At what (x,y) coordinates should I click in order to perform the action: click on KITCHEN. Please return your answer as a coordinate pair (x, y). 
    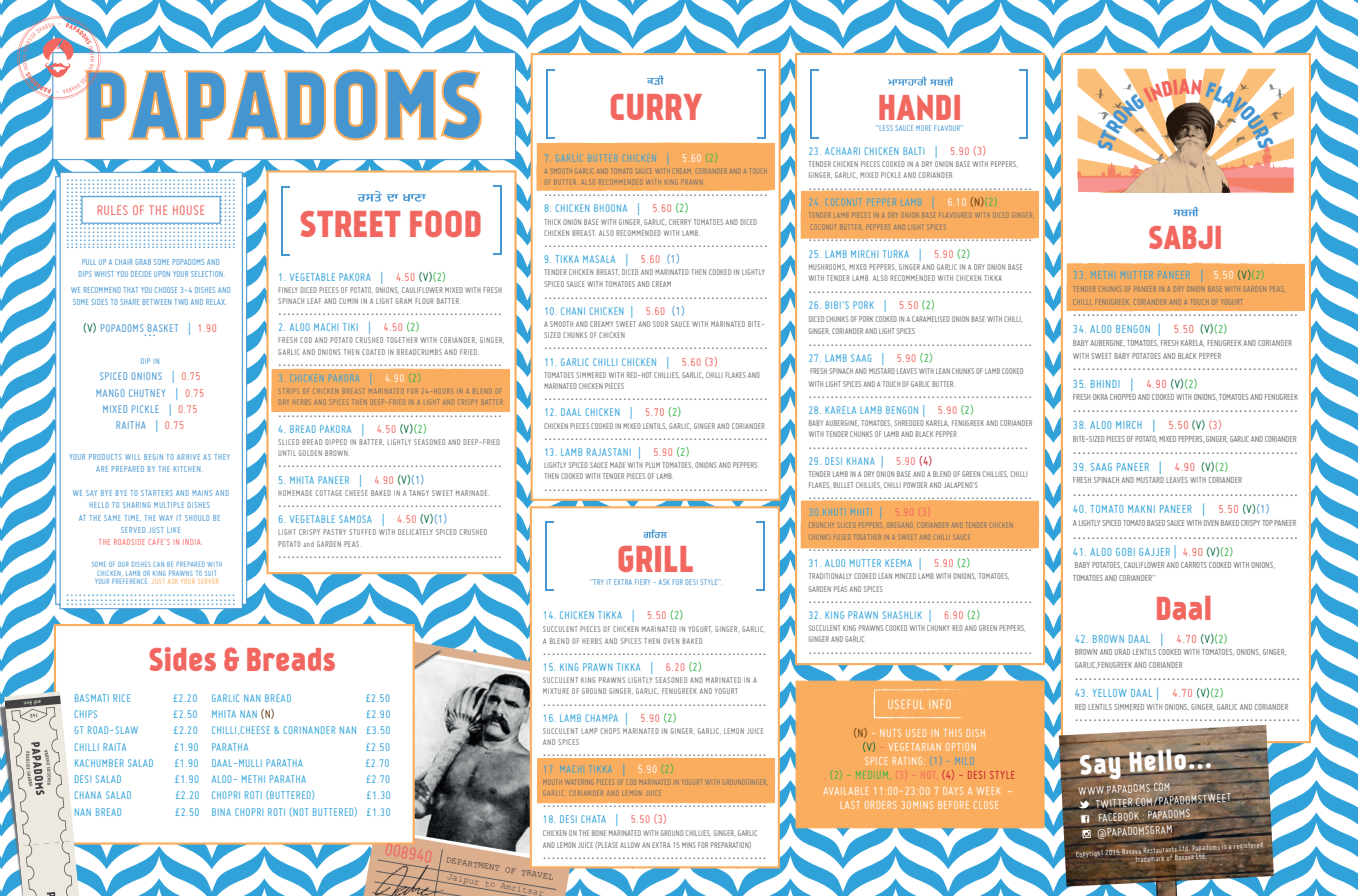
    Looking at the image, I should click on (187, 469).
